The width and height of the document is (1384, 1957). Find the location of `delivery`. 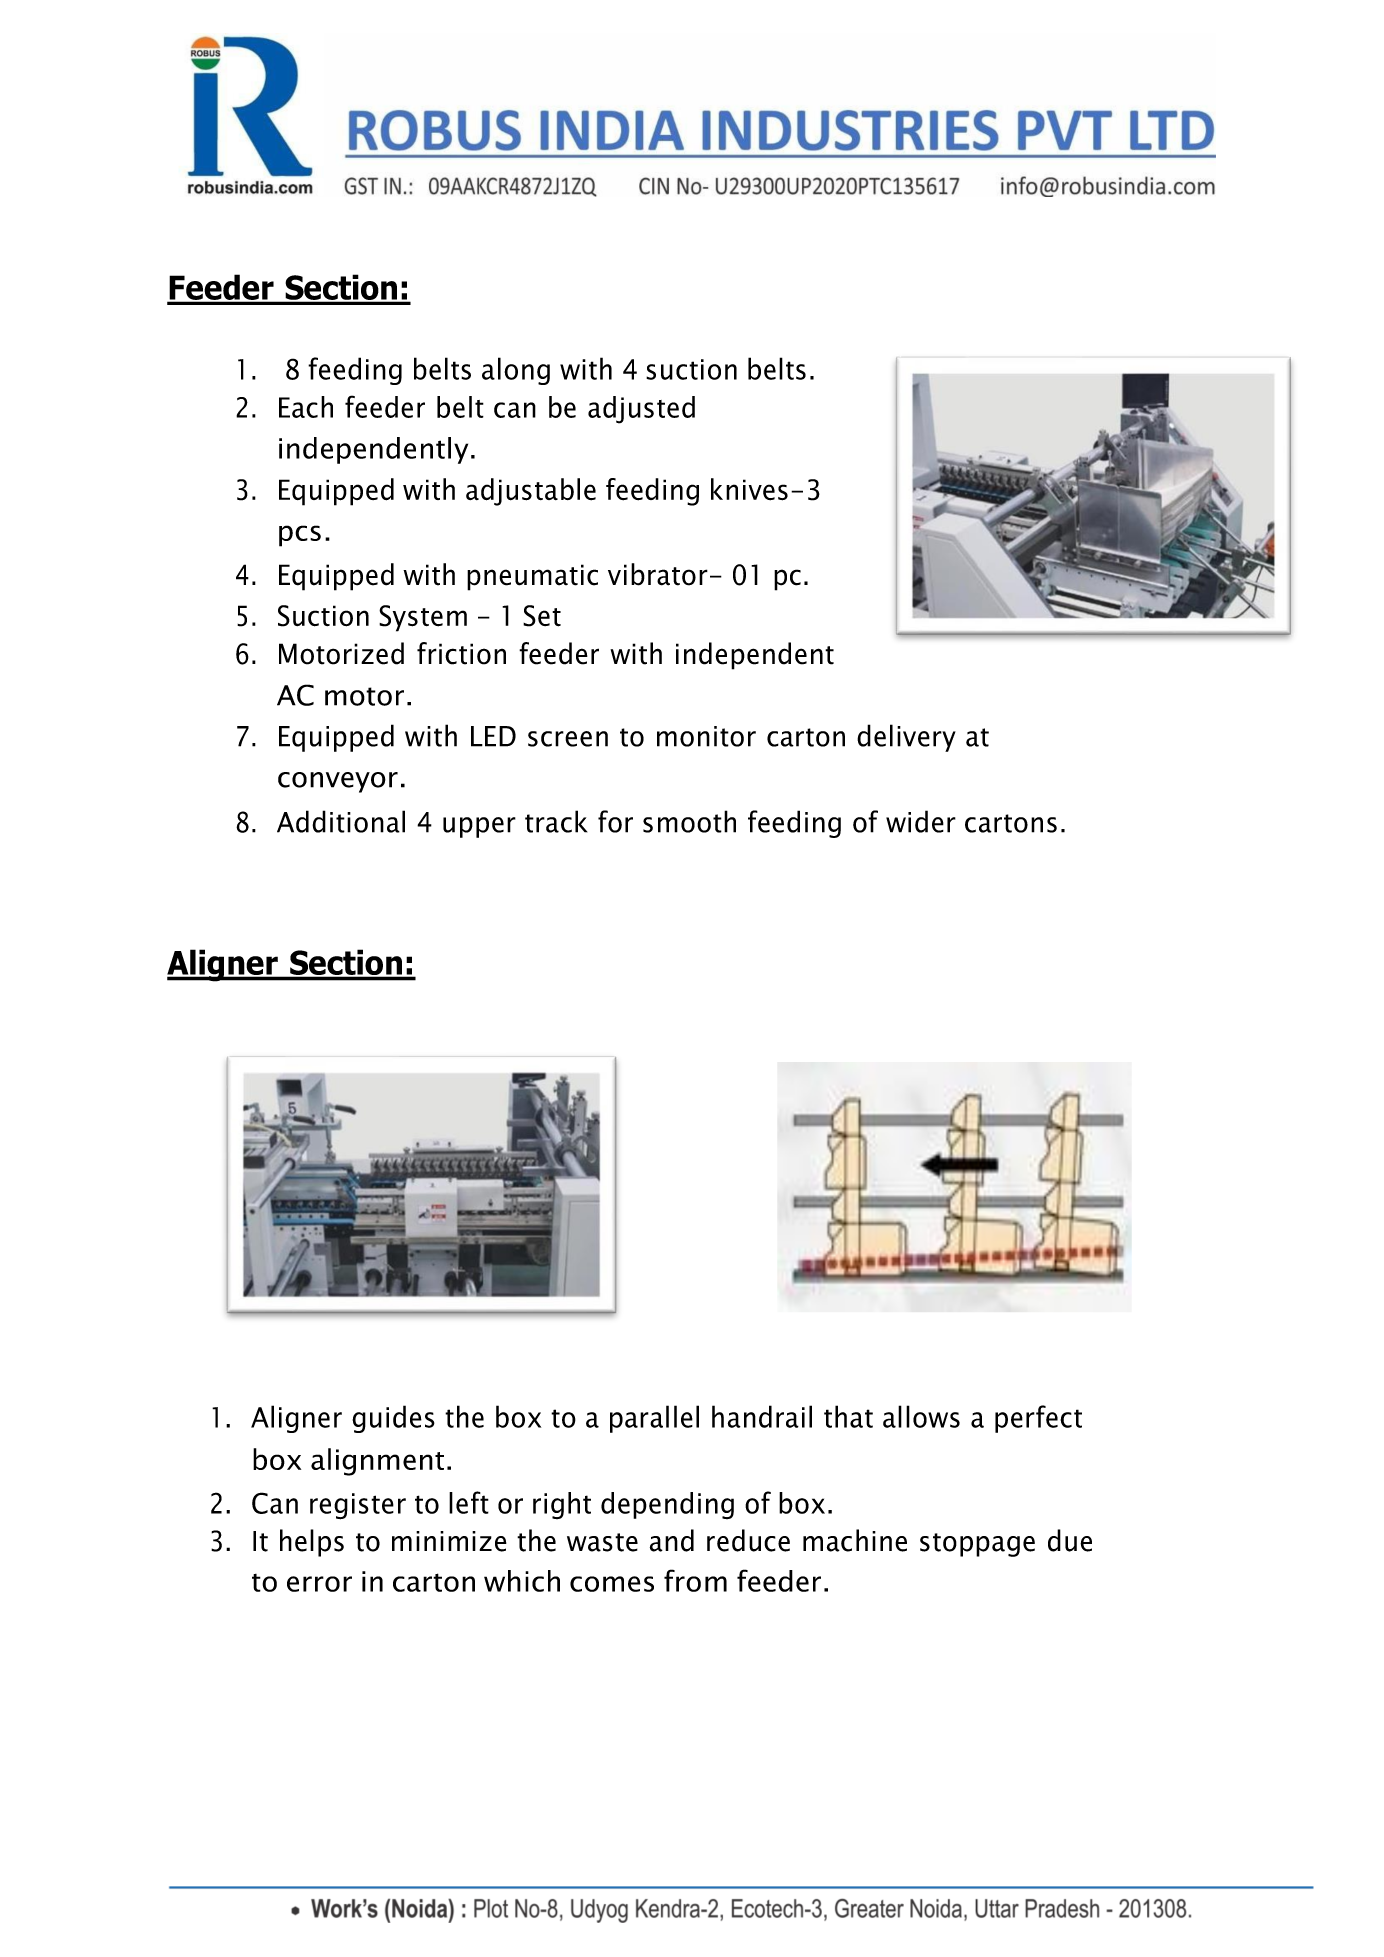

delivery is located at coordinates (906, 738).
